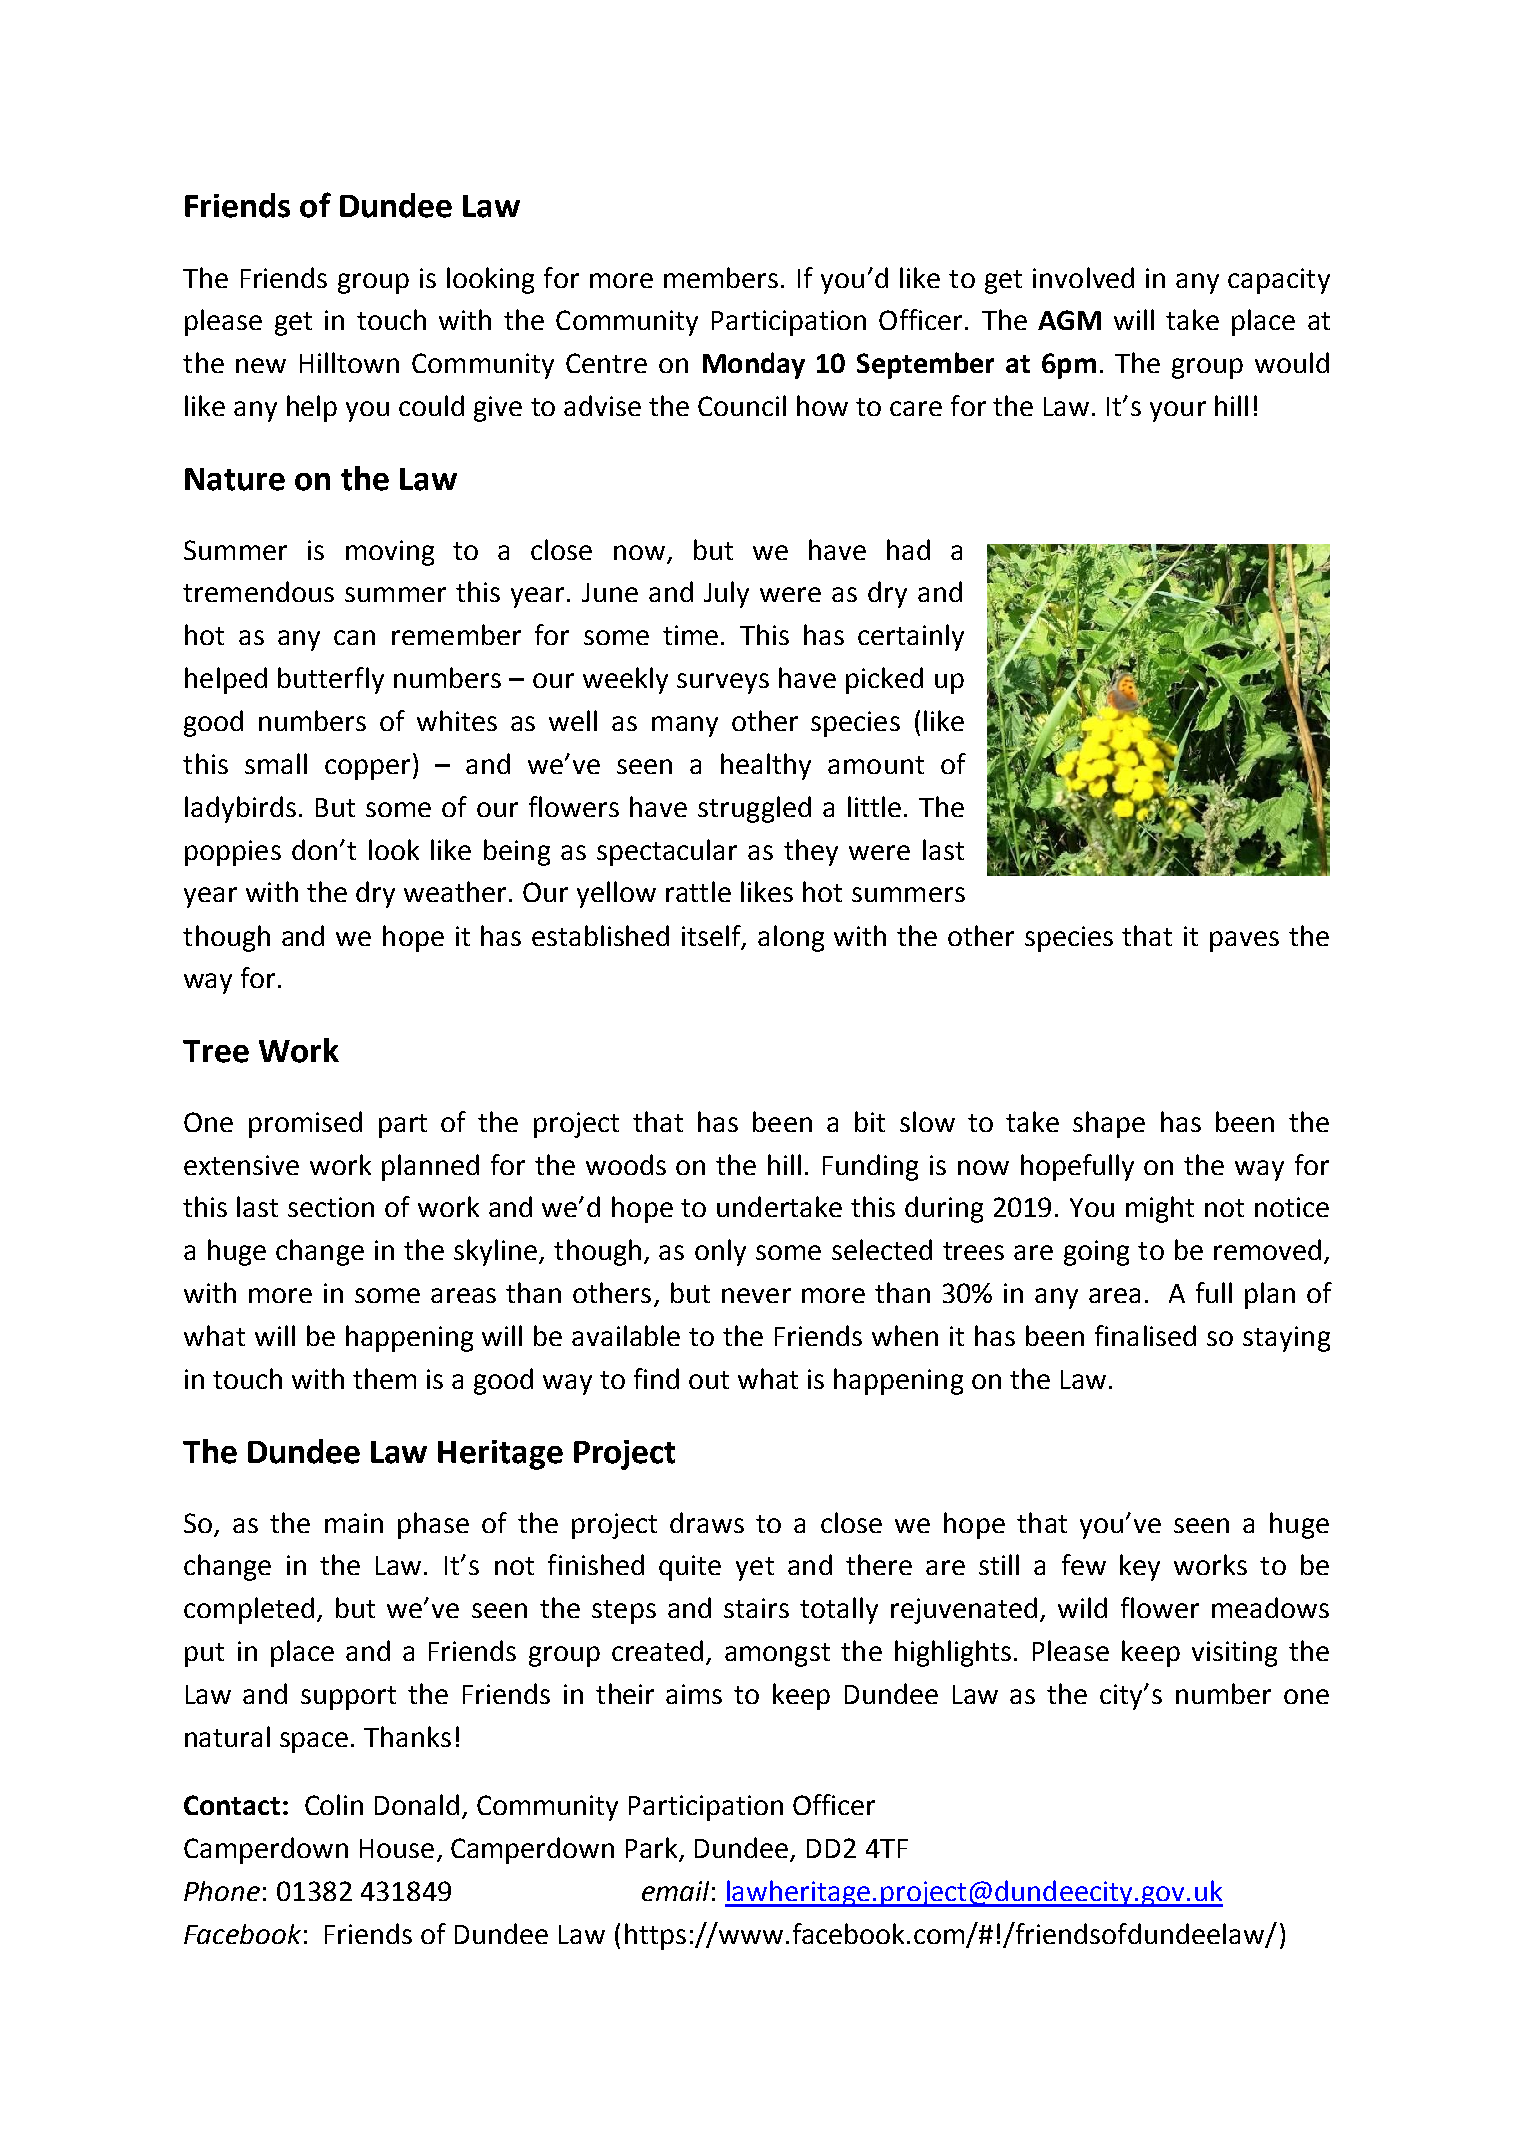 The image size is (1514, 2141). What do you see at coordinates (1109, 1124) in the document?
I see `shape` at bounding box center [1109, 1124].
